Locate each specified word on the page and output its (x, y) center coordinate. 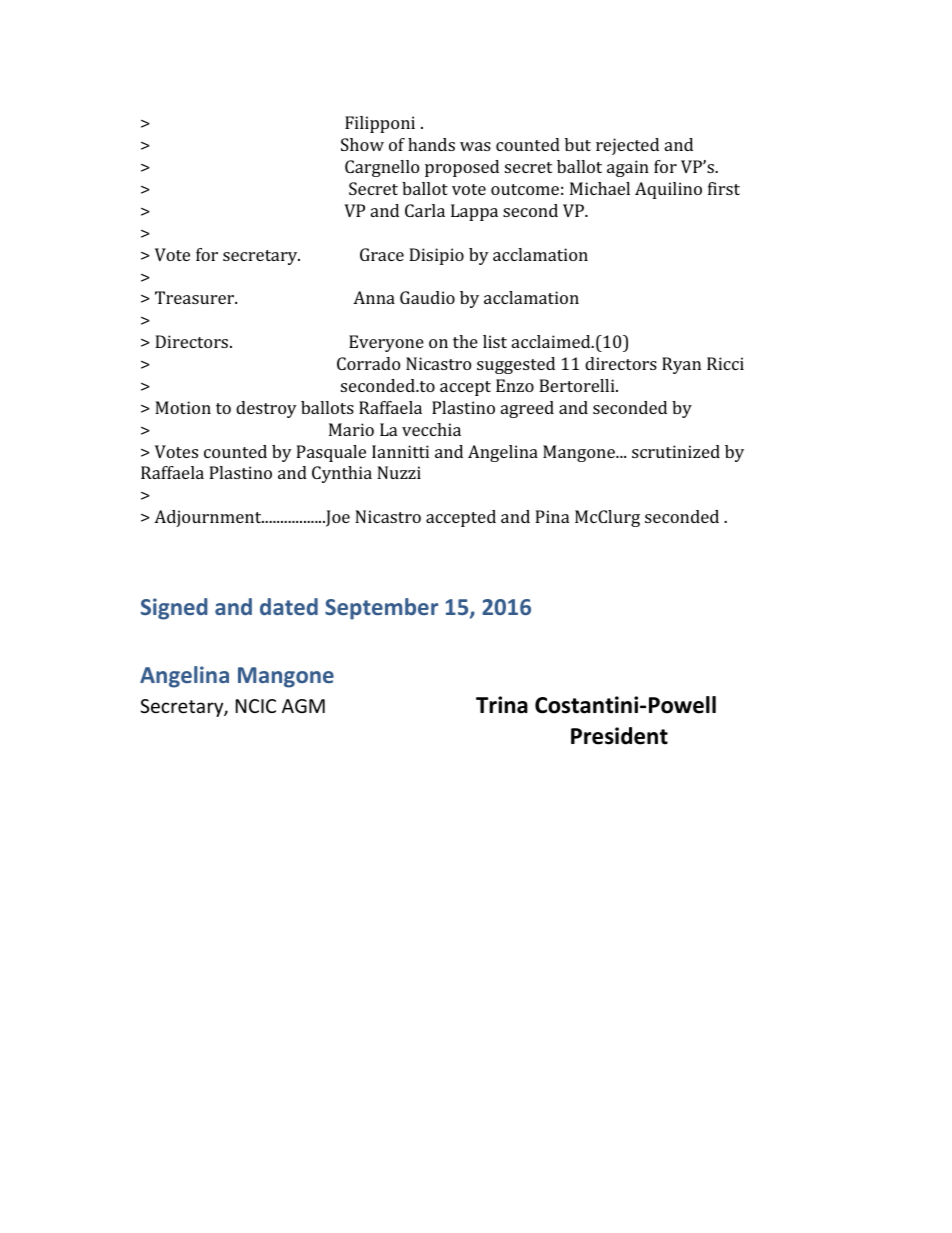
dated (289, 606)
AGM (303, 706)
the (465, 341)
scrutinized (676, 451)
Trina (502, 705)
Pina (552, 516)
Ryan (681, 365)
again (628, 168)
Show (362, 144)
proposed (462, 168)
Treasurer (196, 297)
